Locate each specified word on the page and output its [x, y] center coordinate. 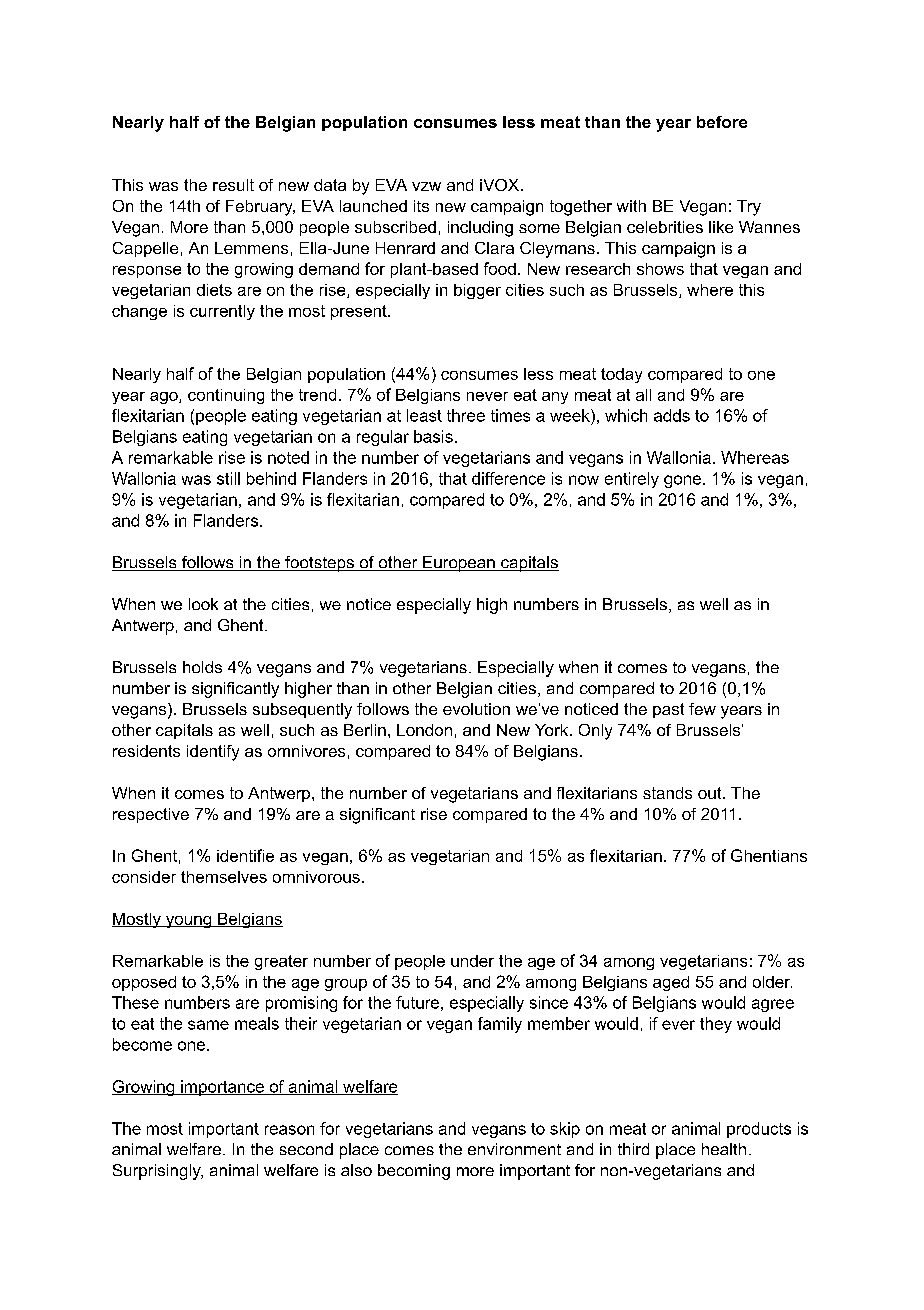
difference [508, 478]
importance [222, 1088]
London [424, 730]
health [724, 1149]
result [233, 185]
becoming [414, 1172]
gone [682, 481]
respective [151, 815]
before [722, 122]
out [711, 793]
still [228, 478]
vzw [426, 186]
